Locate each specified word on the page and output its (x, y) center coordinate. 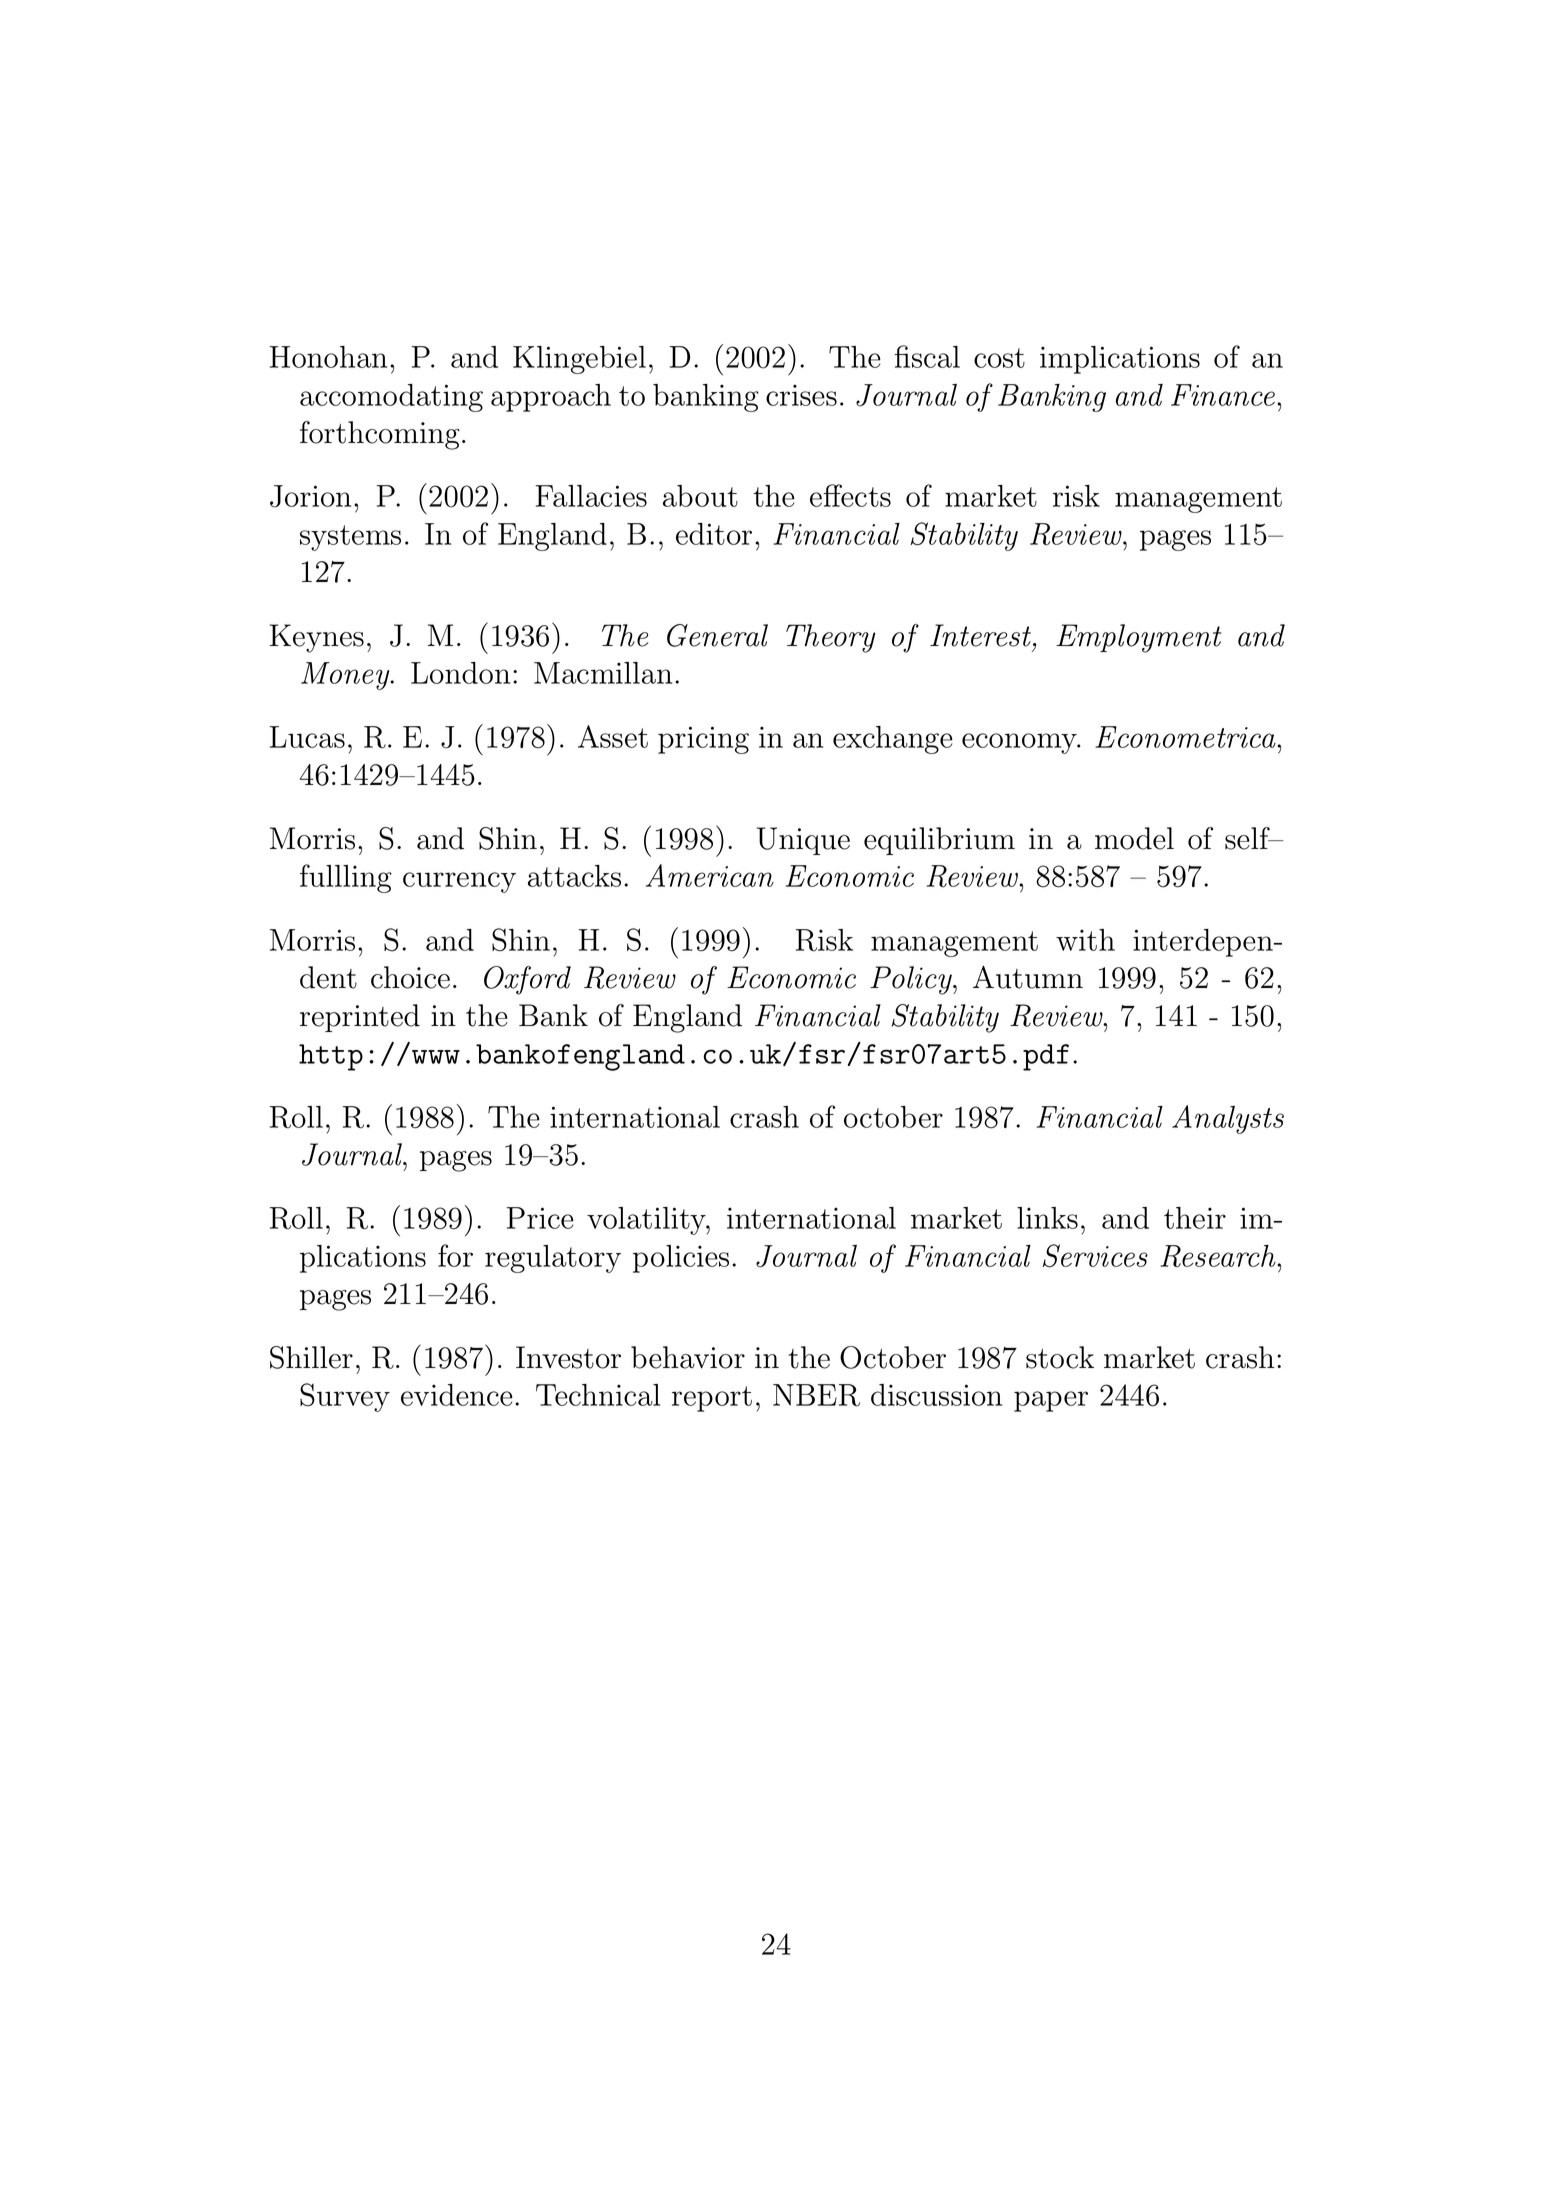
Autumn (1028, 977)
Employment (1138, 638)
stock (1060, 1357)
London (460, 673)
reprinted (360, 1018)
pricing (703, 740)
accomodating (391, 398)
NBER (816, 1395)
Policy (912, 980)
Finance (1224, 395)
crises (801, 395)
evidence (457, 1395)
